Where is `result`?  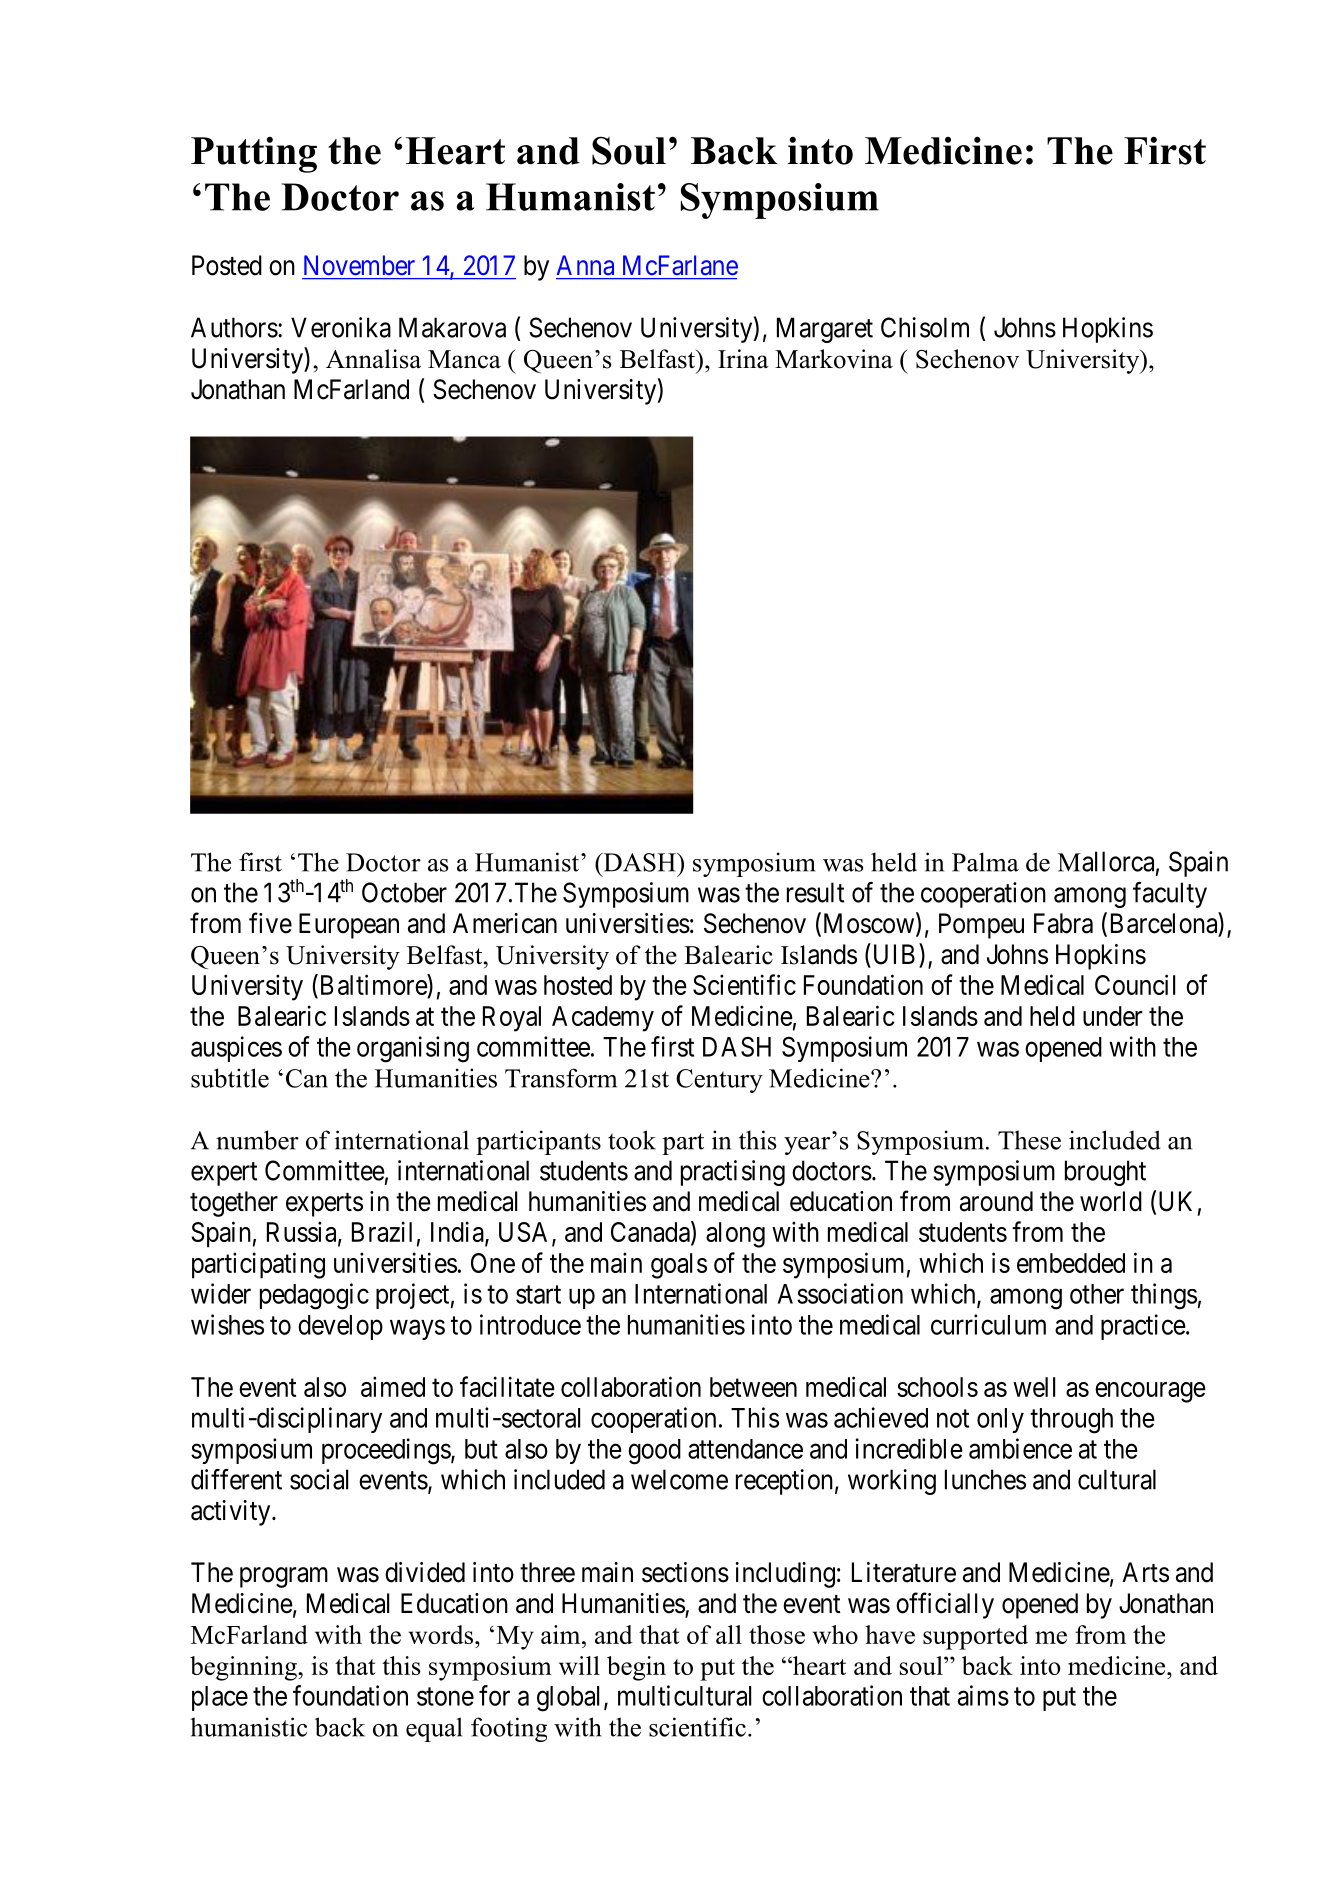
result is located at coordinates (815, 892).
